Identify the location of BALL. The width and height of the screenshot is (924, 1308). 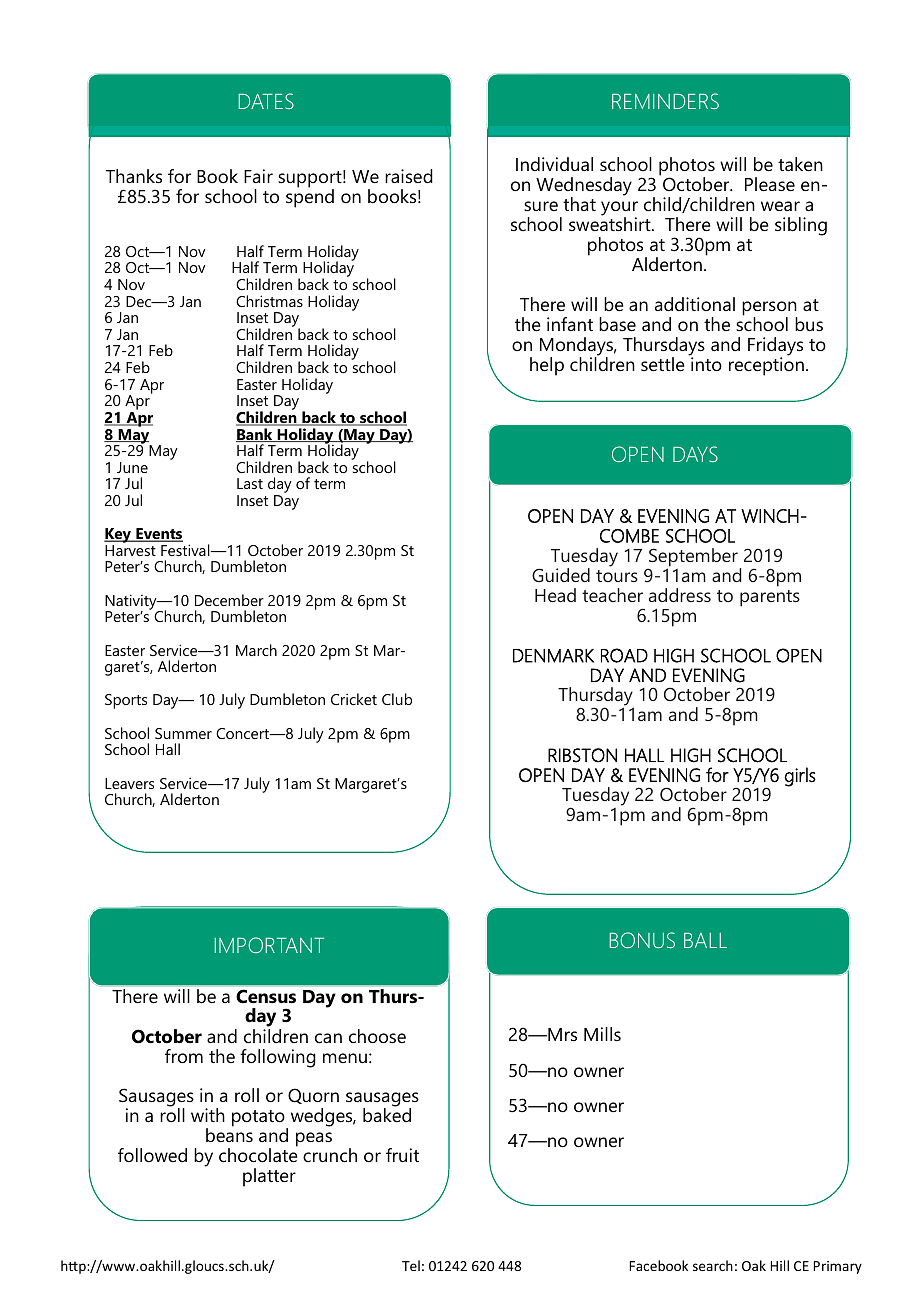
(705, 940).
